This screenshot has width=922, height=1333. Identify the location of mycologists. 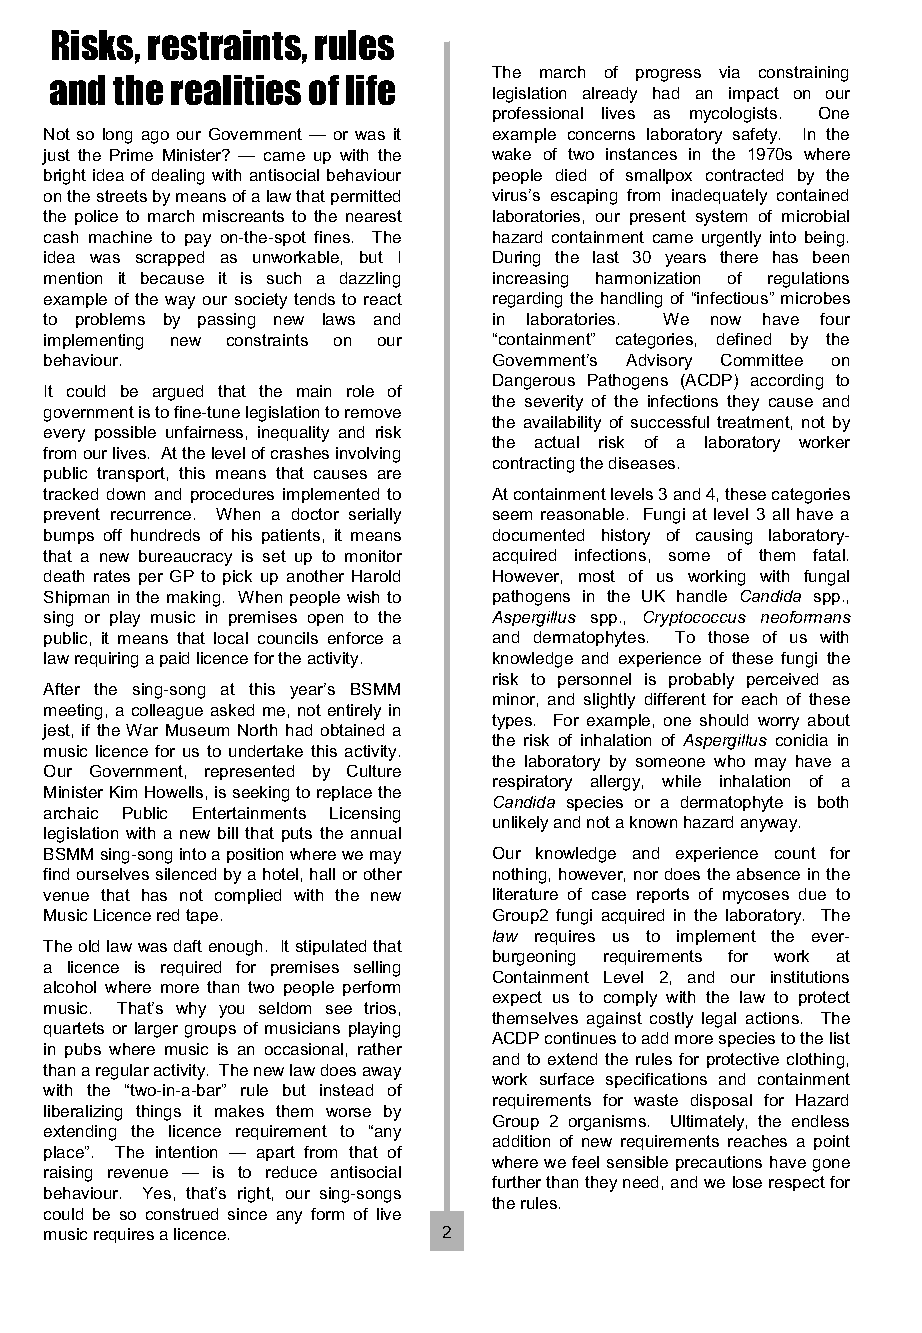
(733, 115).
